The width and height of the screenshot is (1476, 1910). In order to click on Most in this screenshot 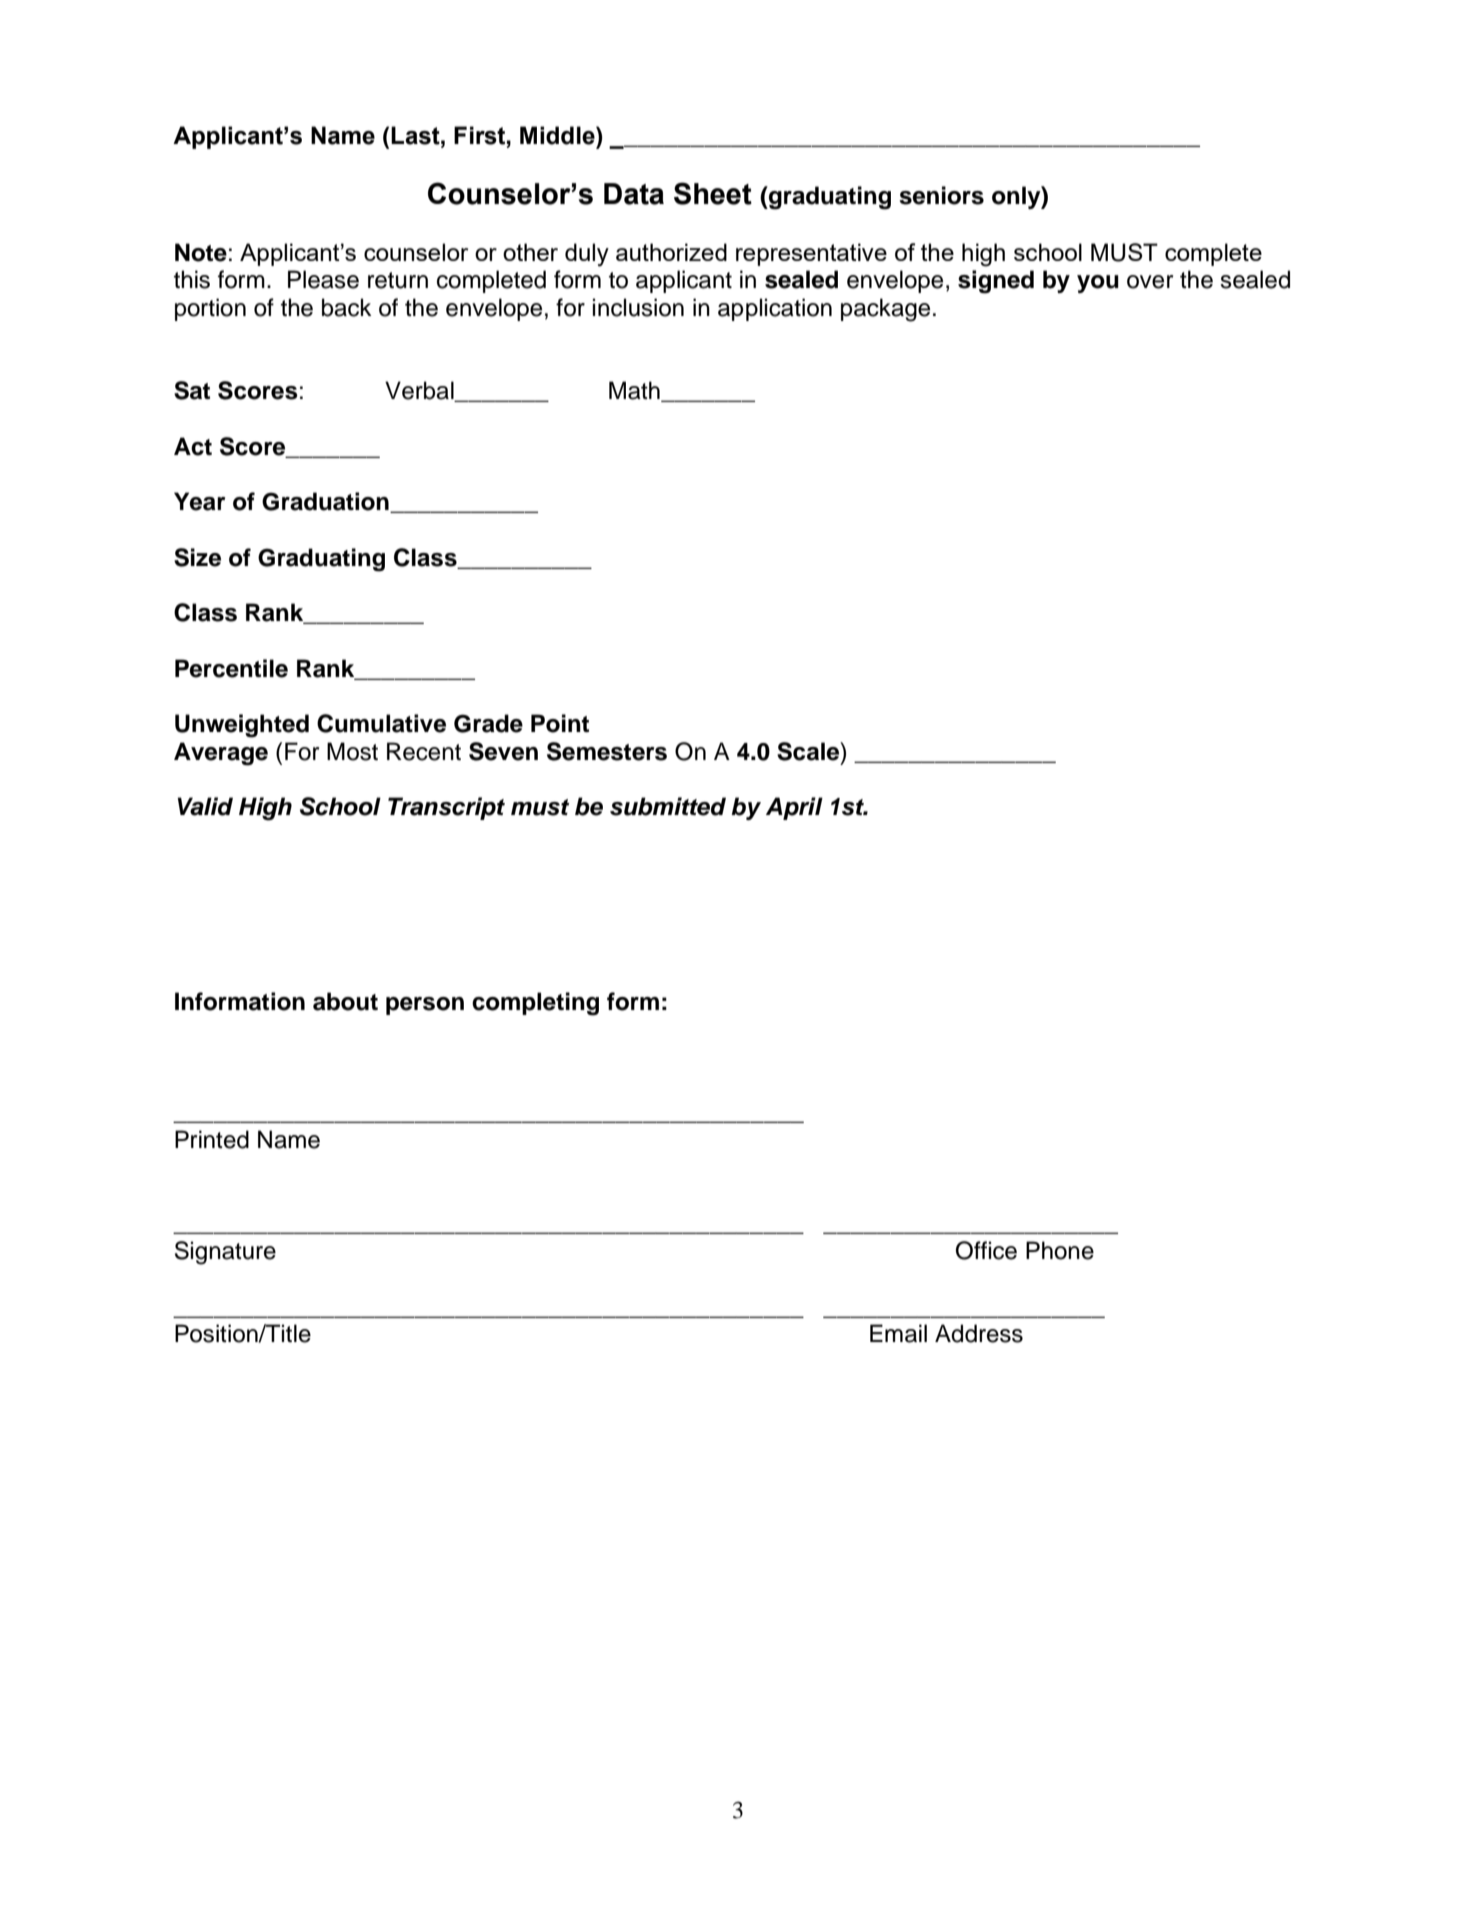, I will do `click(352, 751)`.
